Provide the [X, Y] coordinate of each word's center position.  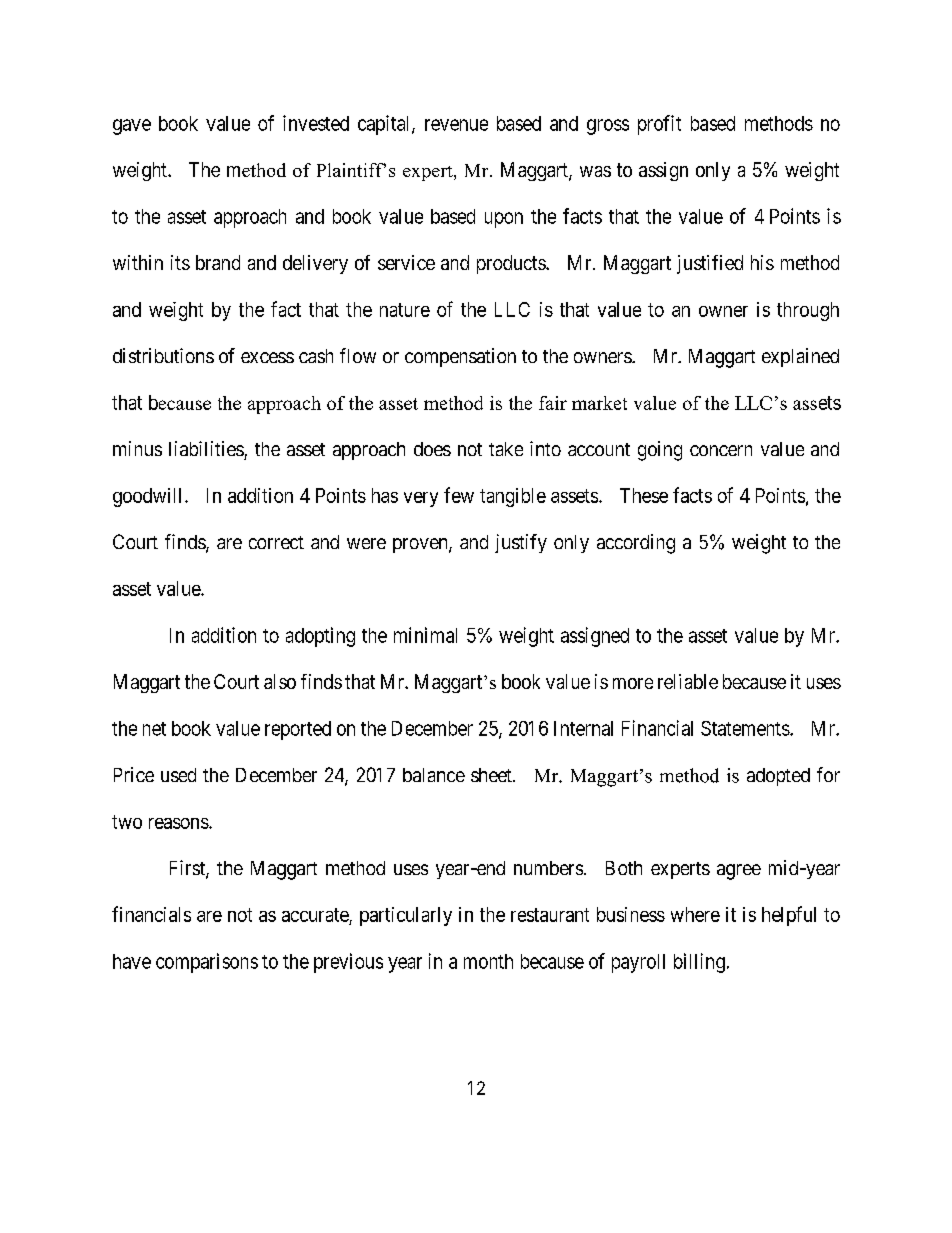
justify [521, 543]
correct [276, 542]
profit [659, 125]
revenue [456, 125]
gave [132, 127]
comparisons [207, 963]
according [636, 544]
